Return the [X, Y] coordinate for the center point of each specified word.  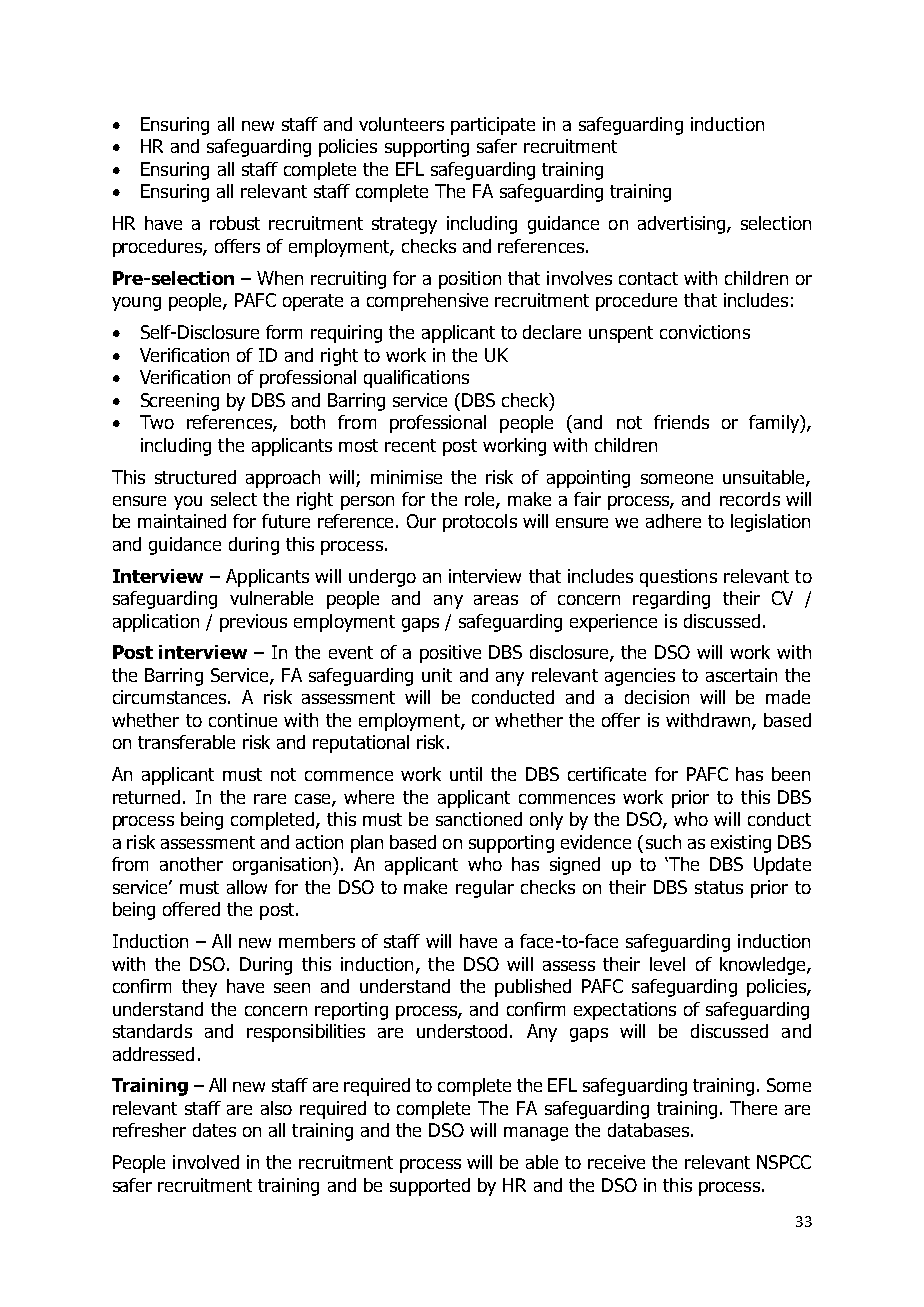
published [533, 988]
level [667, 964]
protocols [480, 523]
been [791, 774]
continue [243, 720]
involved [206, 1162]
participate [493, 126]
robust [235, 223]
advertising [683, 225]
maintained [182, 521]
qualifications [416, 379]
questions [678, 578]
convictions [705, 332]
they [199, 988]
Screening [180, 402]
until [466, 774]
